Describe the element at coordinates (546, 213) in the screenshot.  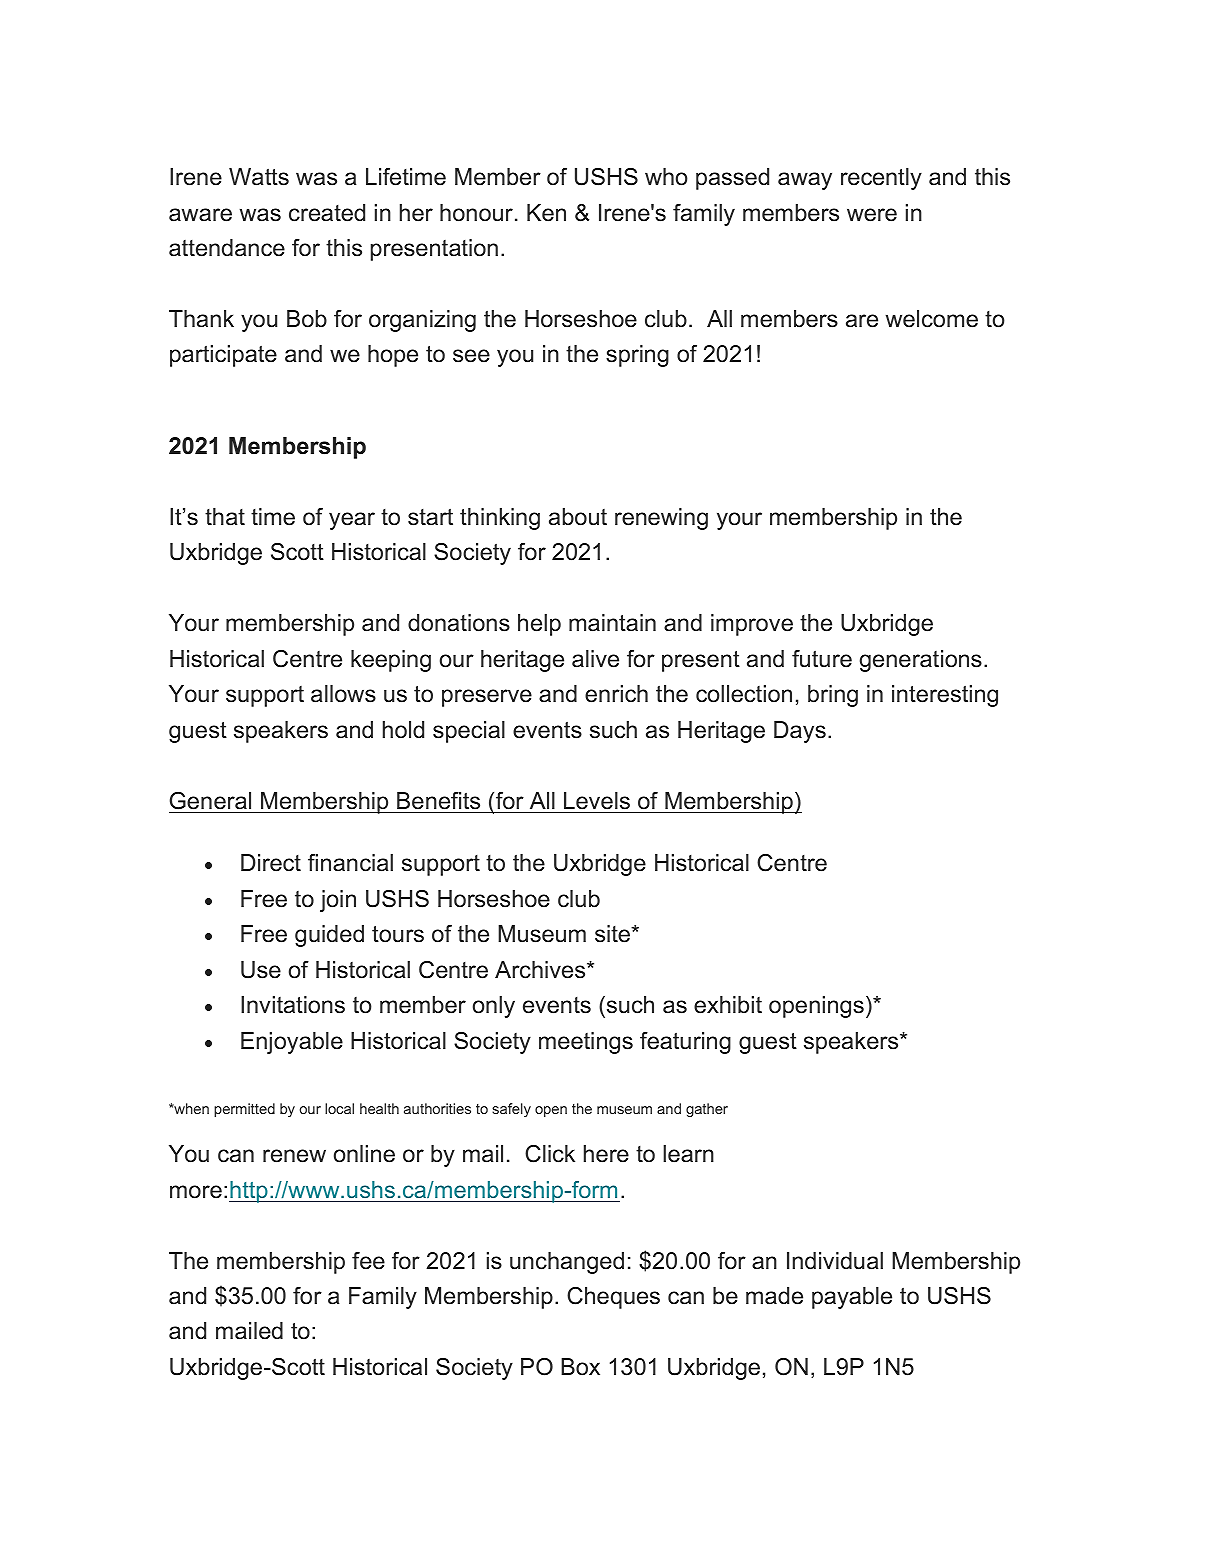
I see `Ken` at that location.
